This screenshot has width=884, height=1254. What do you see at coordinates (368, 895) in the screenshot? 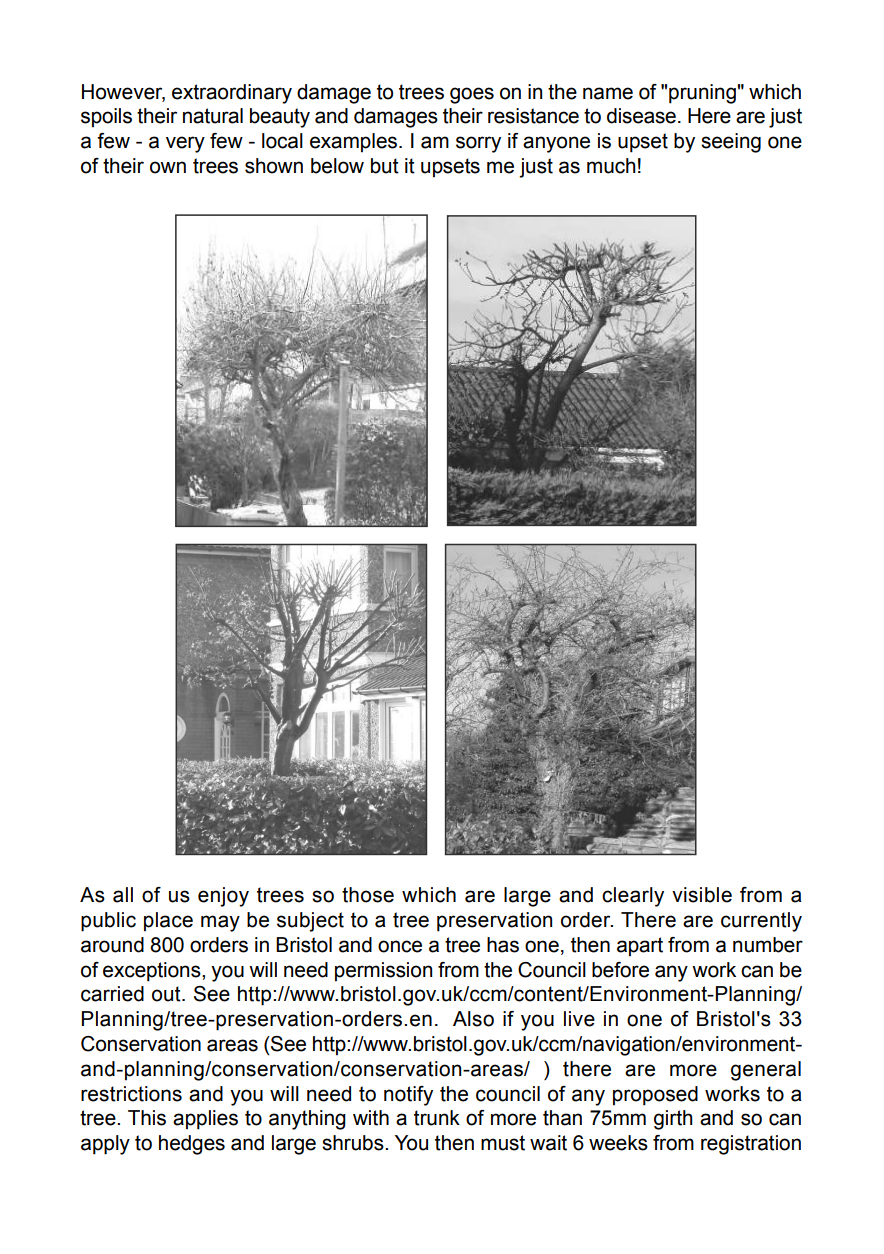
I see `those` at bounding box center [368, 895].
